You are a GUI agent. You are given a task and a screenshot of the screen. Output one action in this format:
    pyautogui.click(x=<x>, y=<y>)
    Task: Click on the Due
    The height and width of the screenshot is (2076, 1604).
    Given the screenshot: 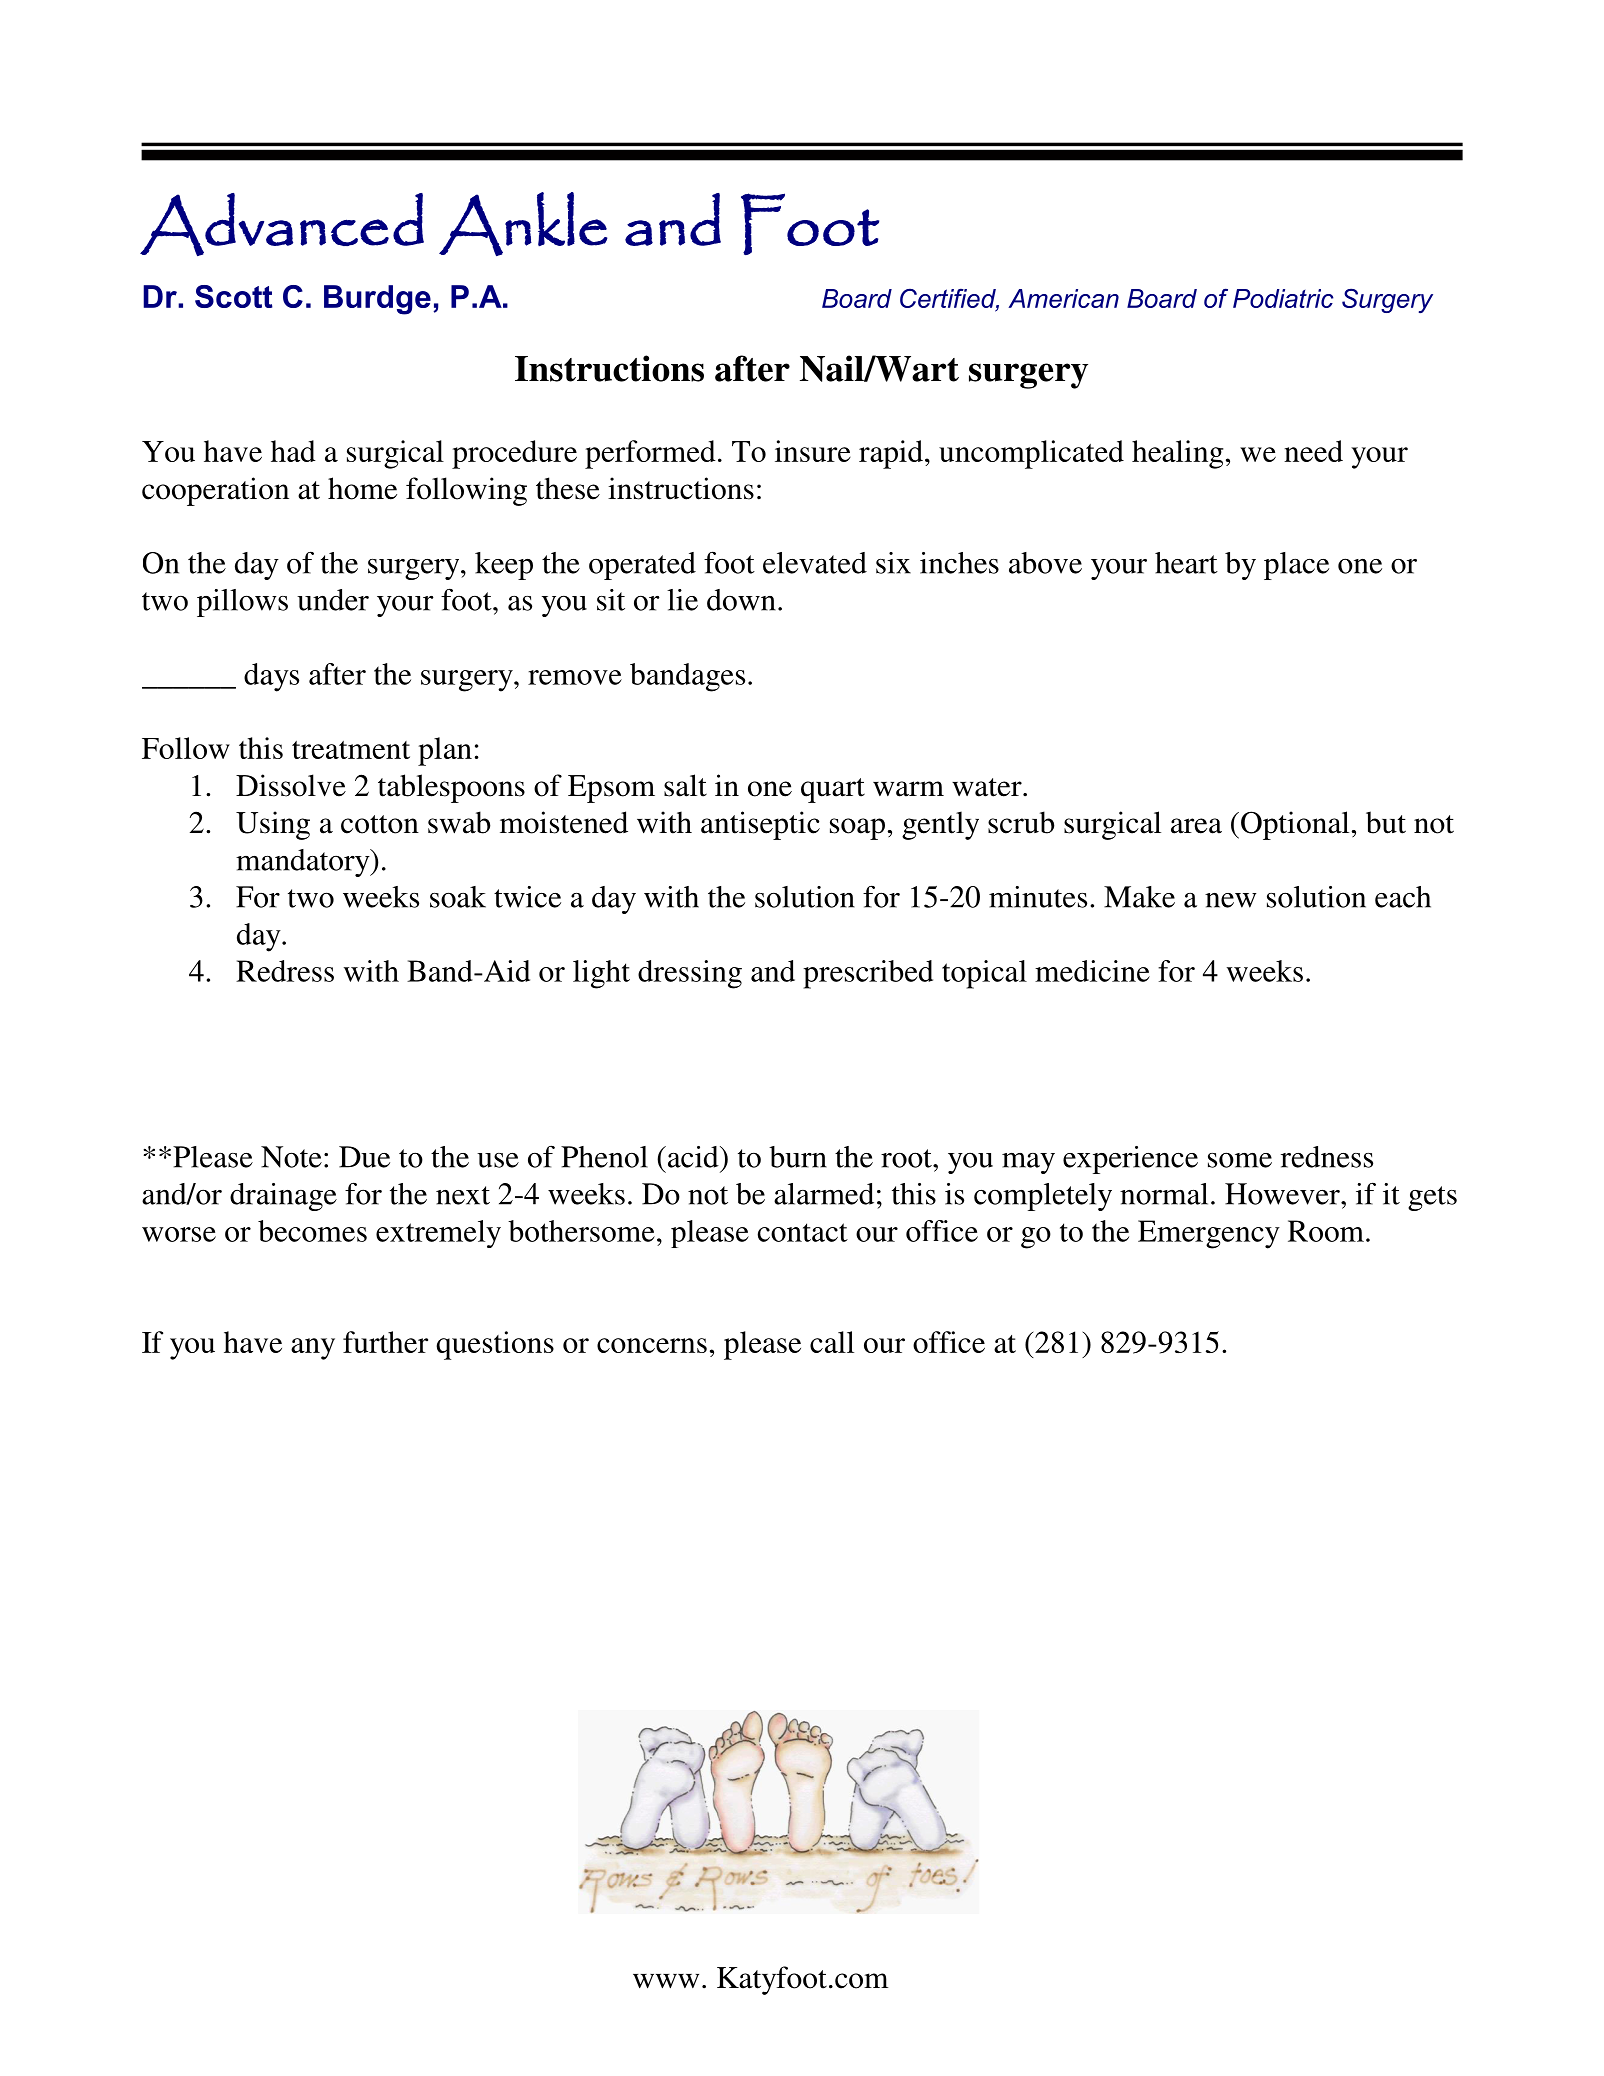 What is the action you would take?
    pyautogui.click(x=364, y=1157)
